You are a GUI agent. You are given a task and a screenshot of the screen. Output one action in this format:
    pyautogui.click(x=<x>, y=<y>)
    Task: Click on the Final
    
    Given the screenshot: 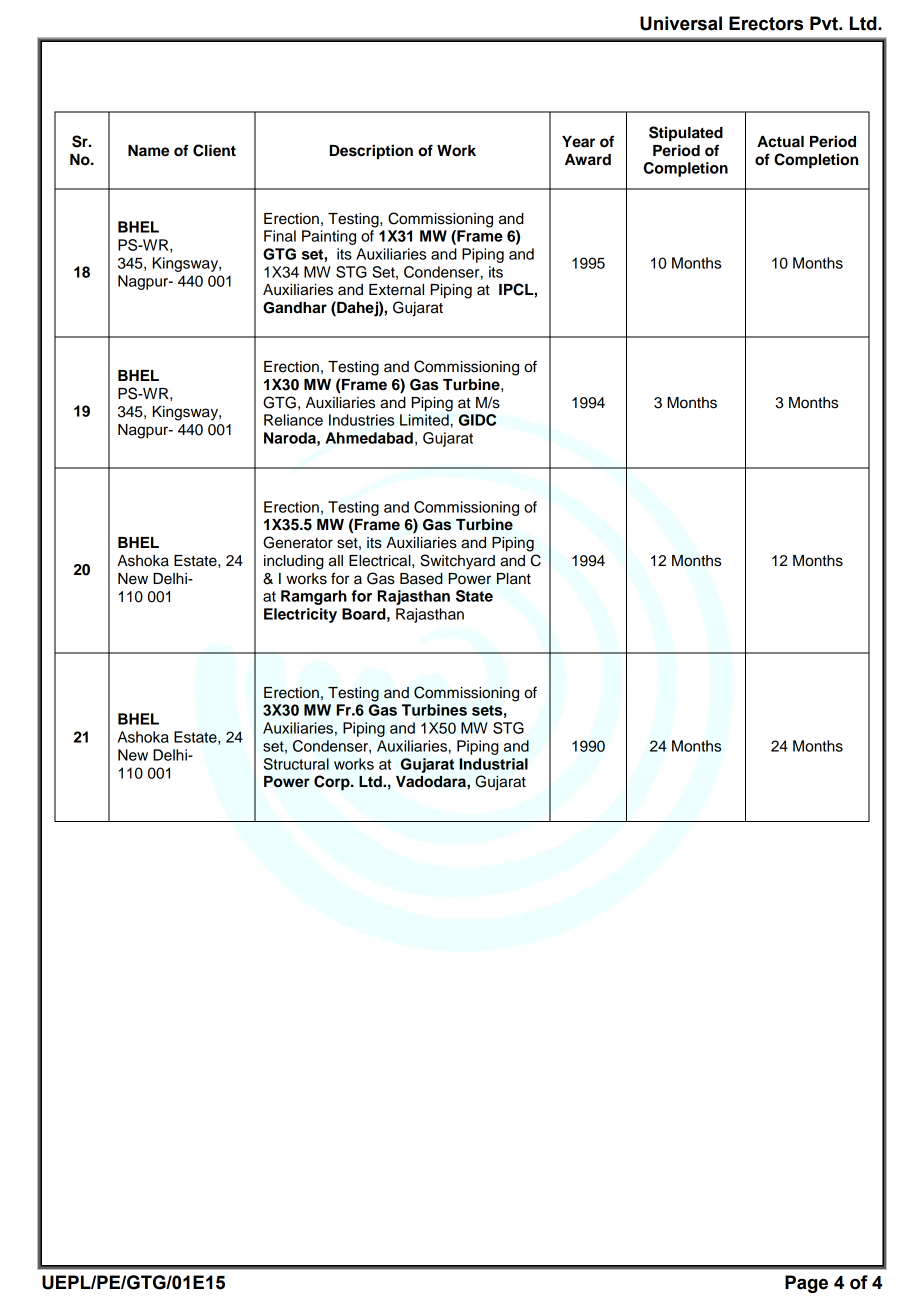 What is the action you would take?
    pyautogui.click(x=280, y=236)
